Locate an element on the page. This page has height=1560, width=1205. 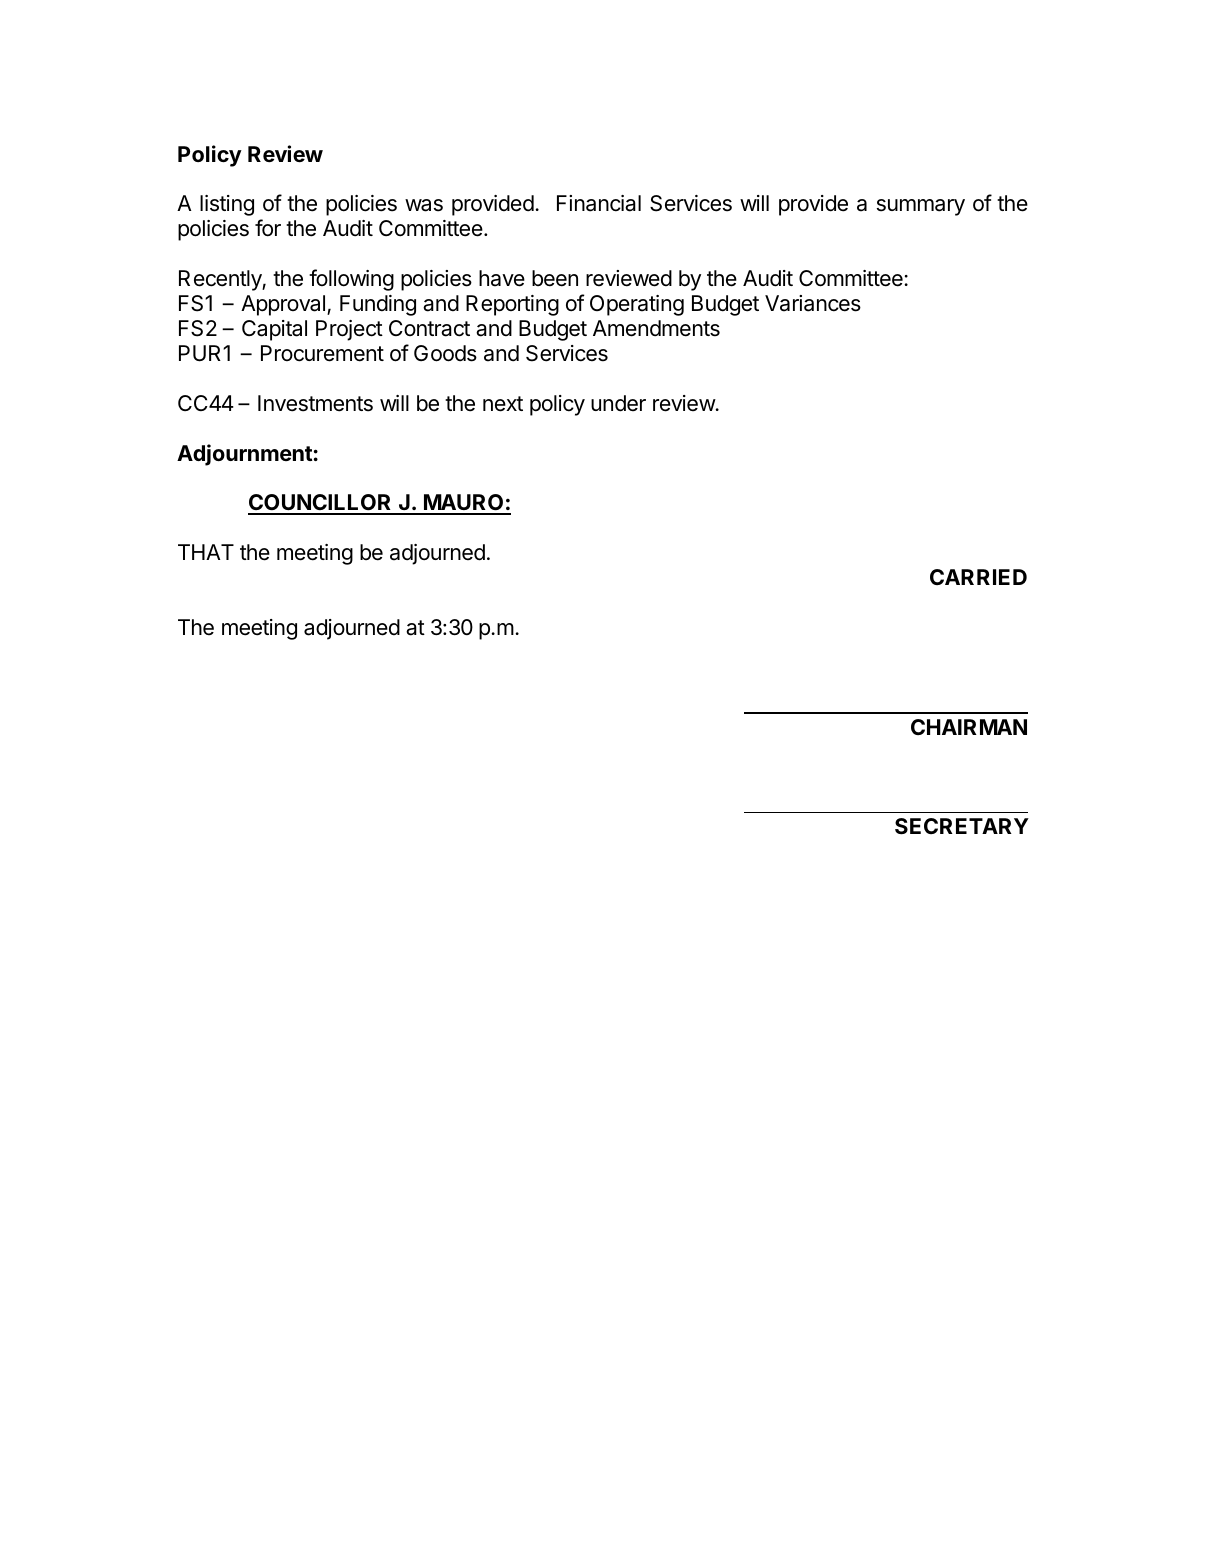
summary is located at coordinates (921, 207).
